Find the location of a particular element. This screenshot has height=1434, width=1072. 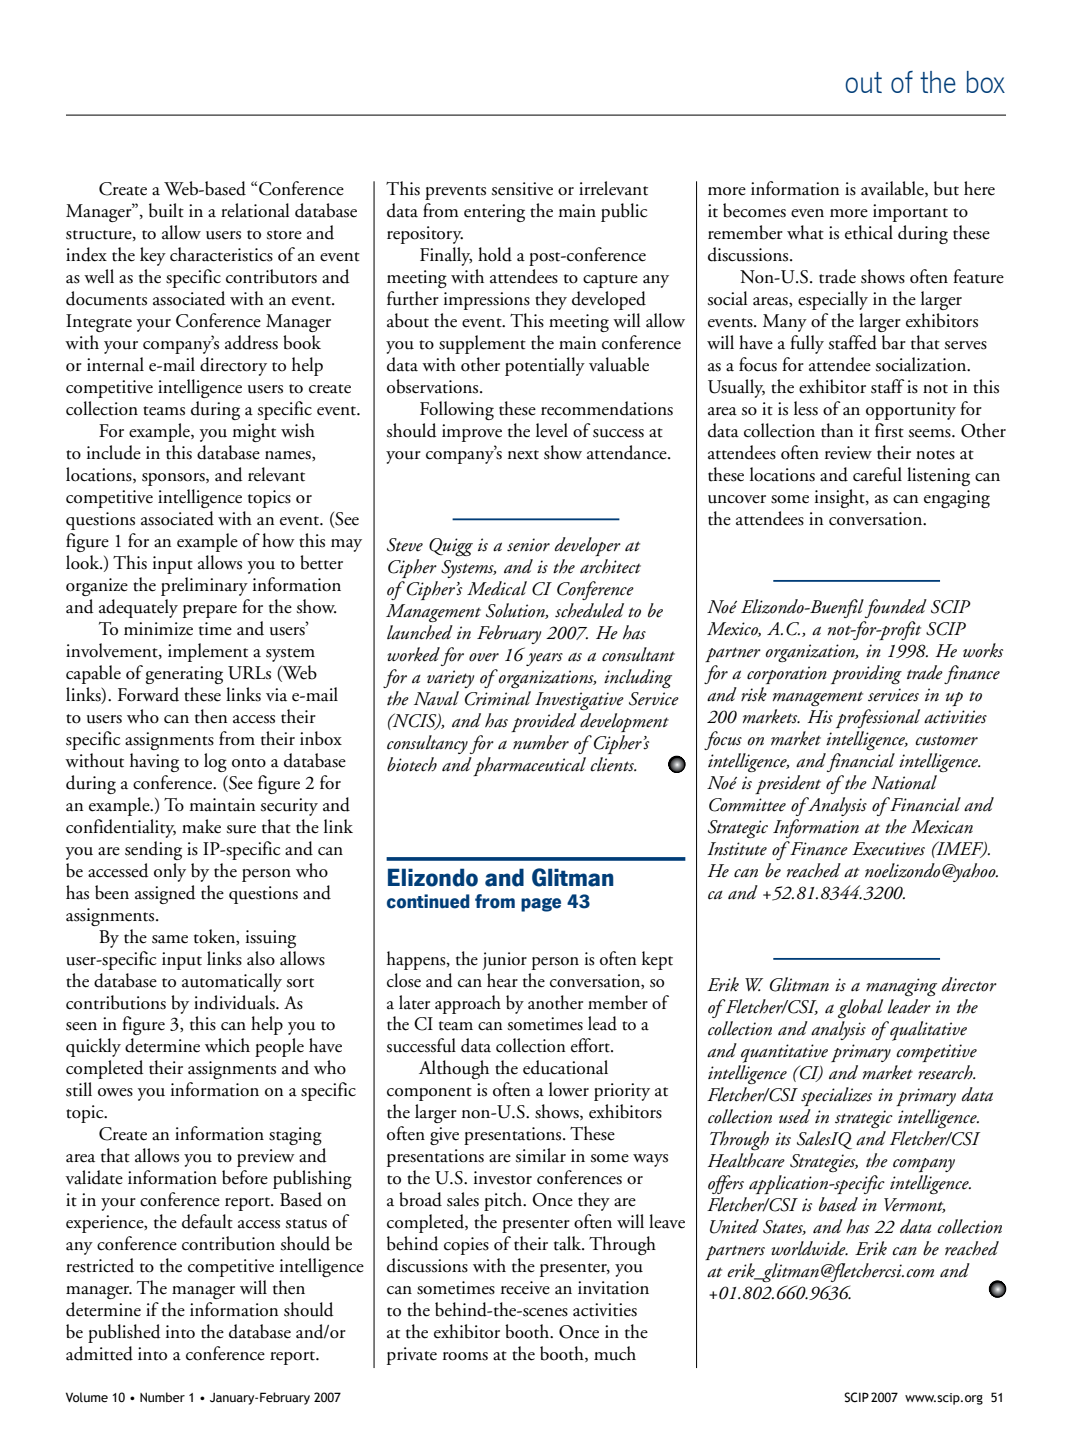

built is located at coordinates (166, 210).
